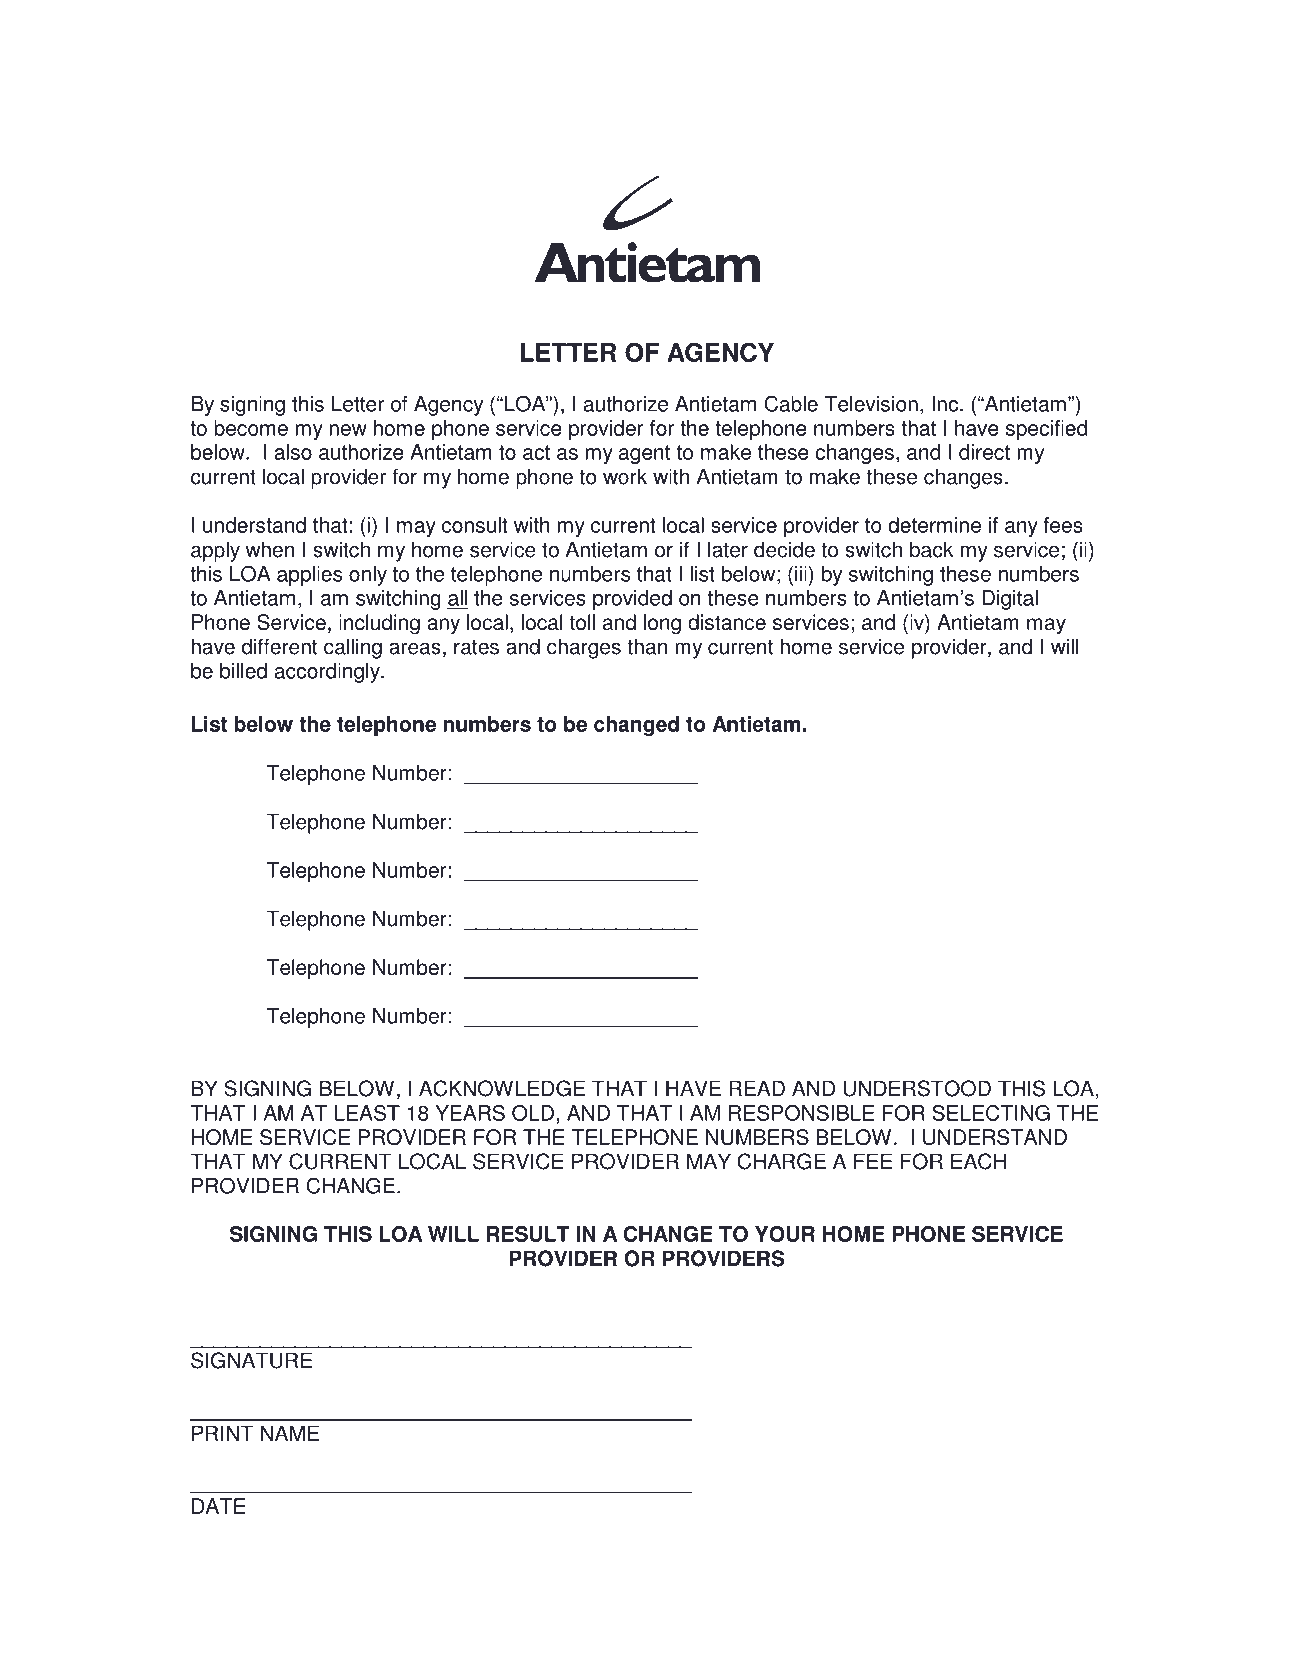  What do you see at coordinates (984, 452) in the page?
I see `direct` at bounding box center [984, 452].
